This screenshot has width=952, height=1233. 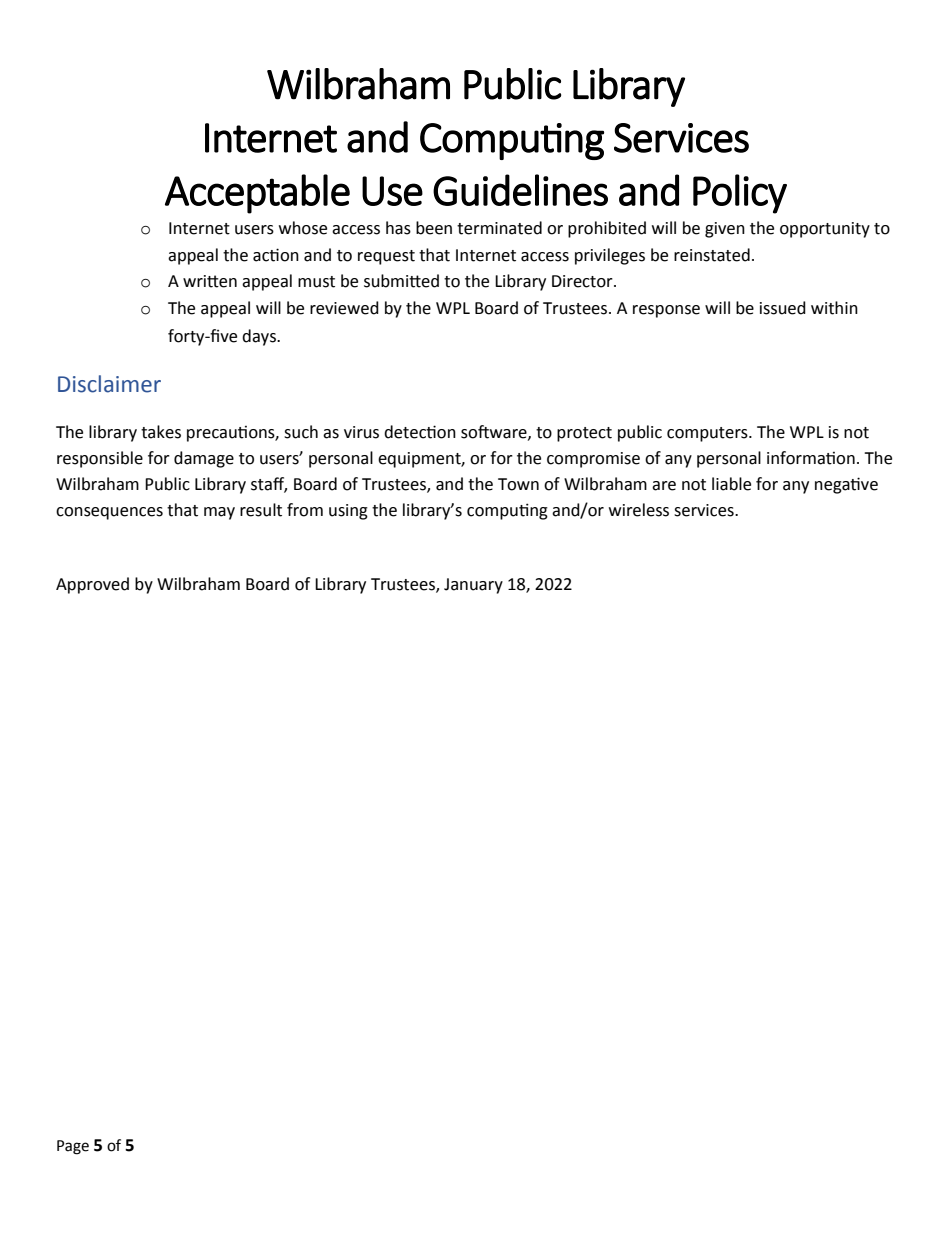 What do you see at coordinates (846, 485) in the screenshot?
I see `negative` at bounding box center [846, 485].
